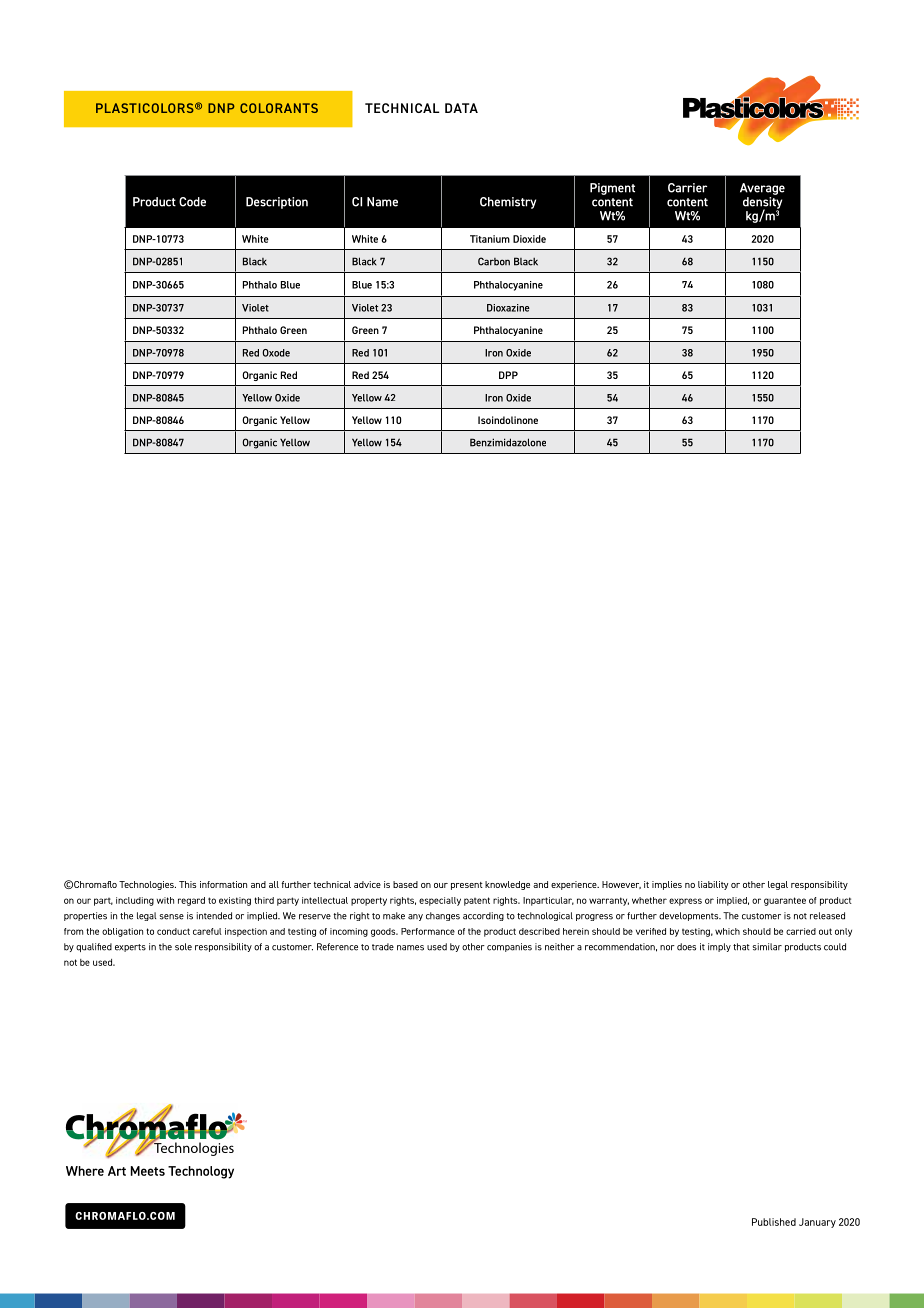 The image size is (924, 1308). Describe the element at coordinates (762, 189) in the page. I see `Average` at that location.
